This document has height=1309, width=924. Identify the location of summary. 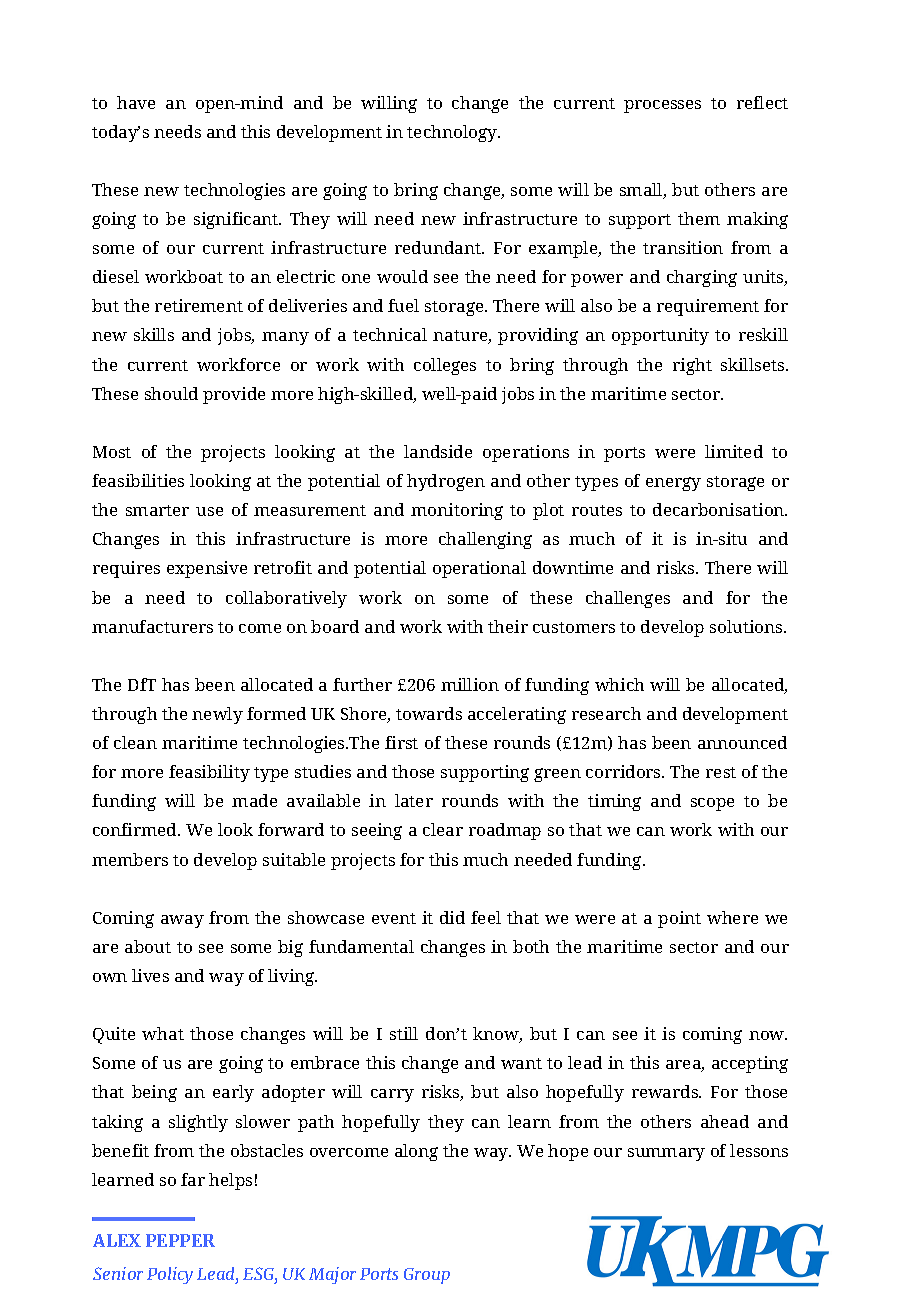
(666, 1154).
